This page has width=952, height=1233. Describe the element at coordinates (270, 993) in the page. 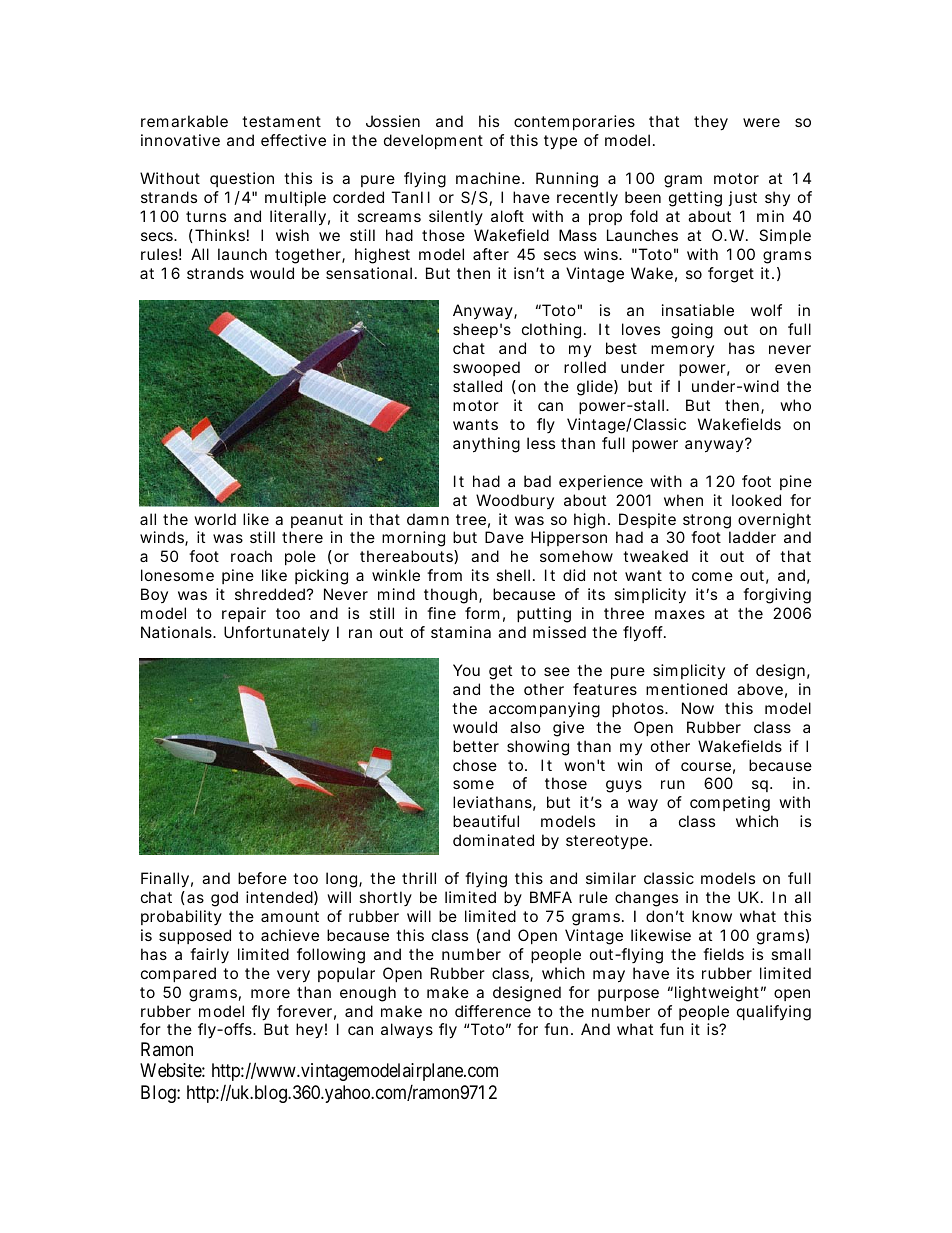

I see `more` at that location.
